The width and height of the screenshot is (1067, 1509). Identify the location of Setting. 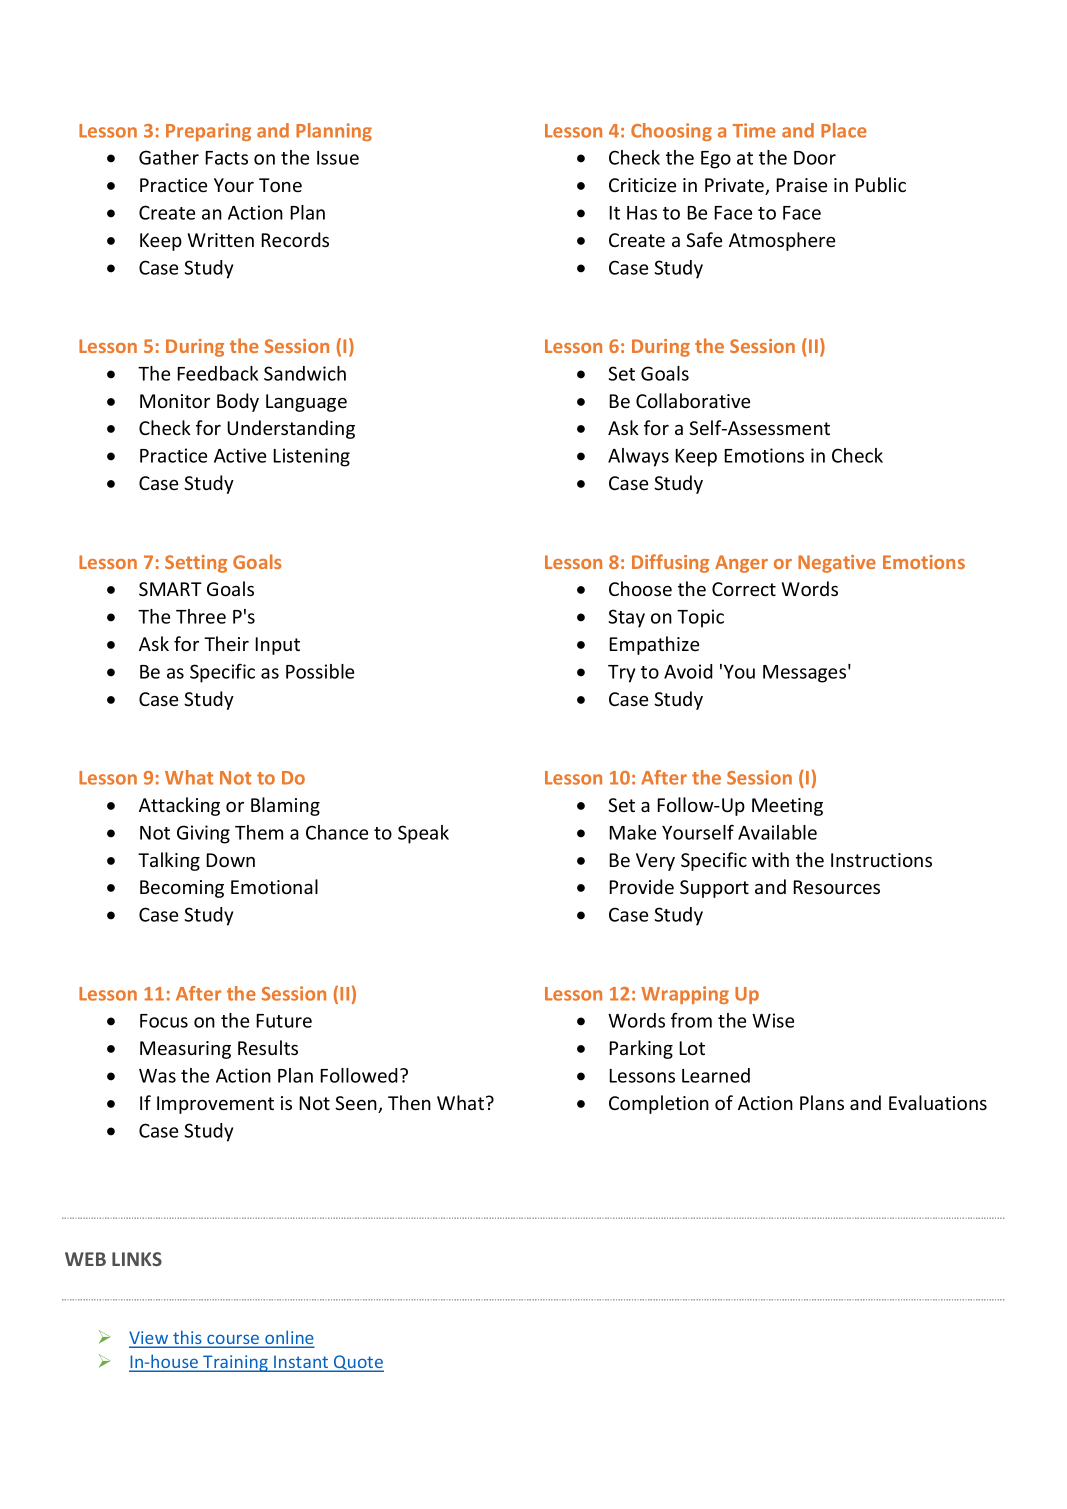
(196, 564).
